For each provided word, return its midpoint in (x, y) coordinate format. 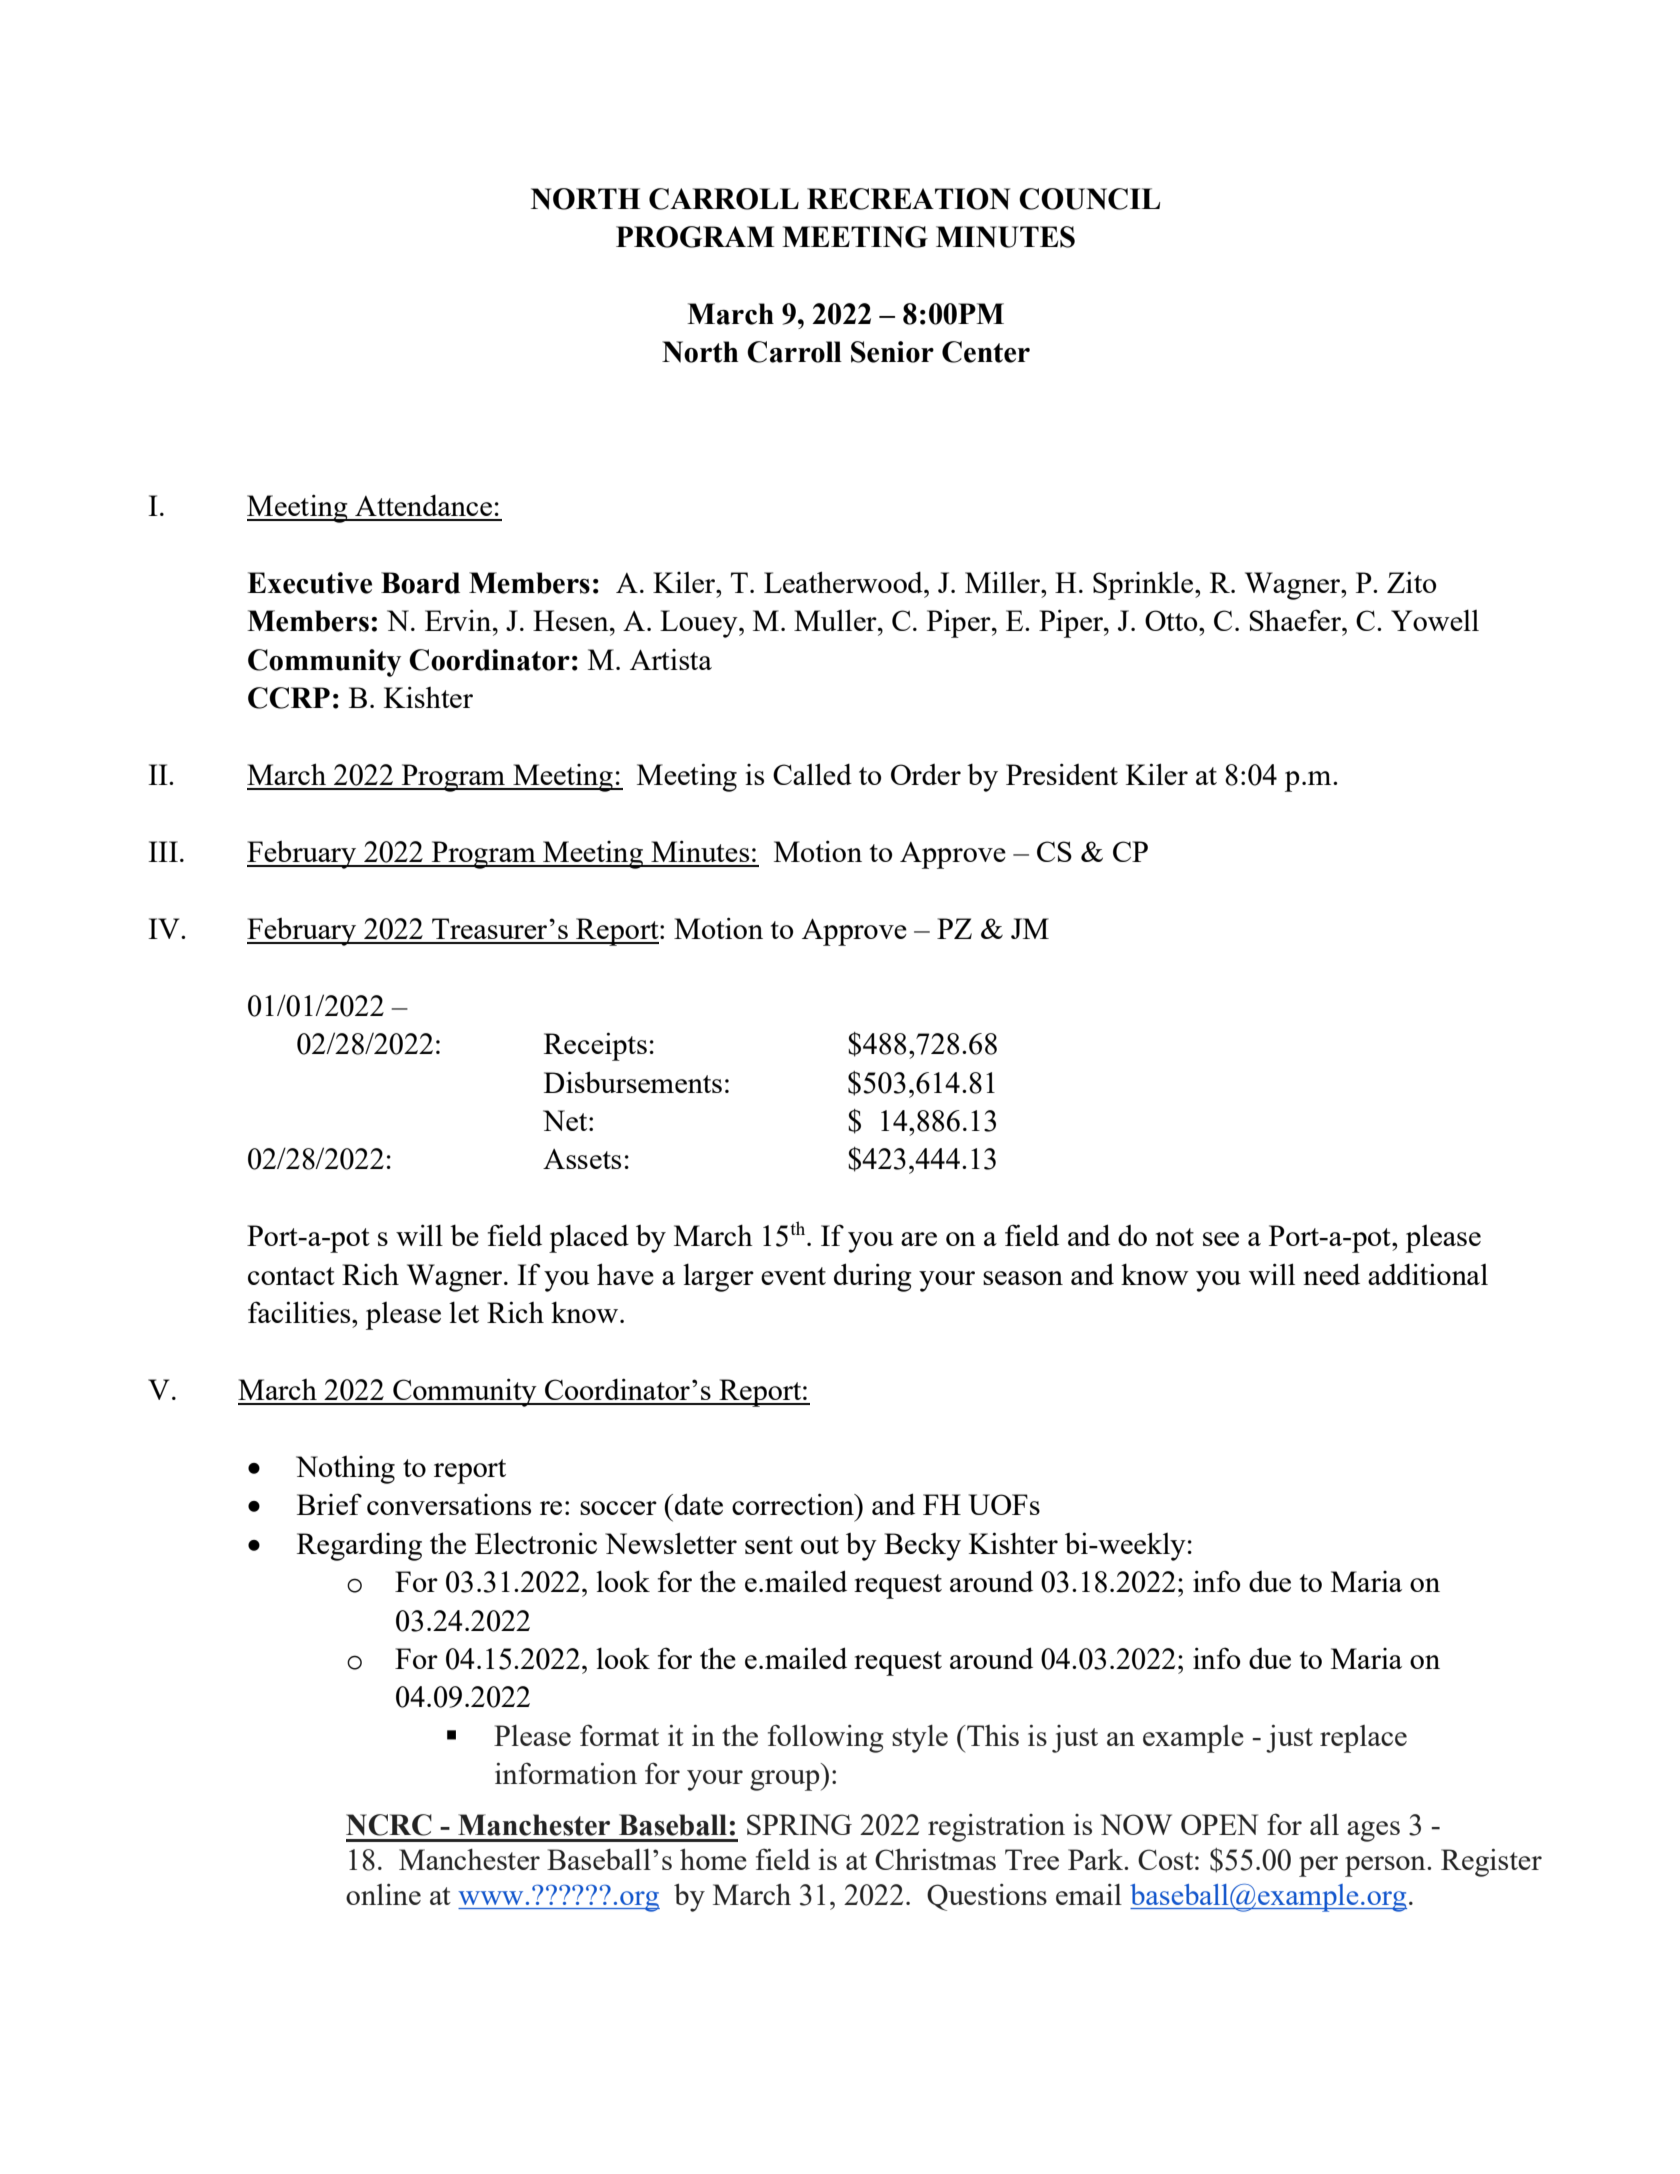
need (1331, 1274)
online (383, 1894)
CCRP (289, 698)
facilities (300, 1312)
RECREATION (908, 199)
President (1062, 774)
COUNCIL (1089, 199)
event (793, 1276)
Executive (309, 583)
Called (812, 774)
